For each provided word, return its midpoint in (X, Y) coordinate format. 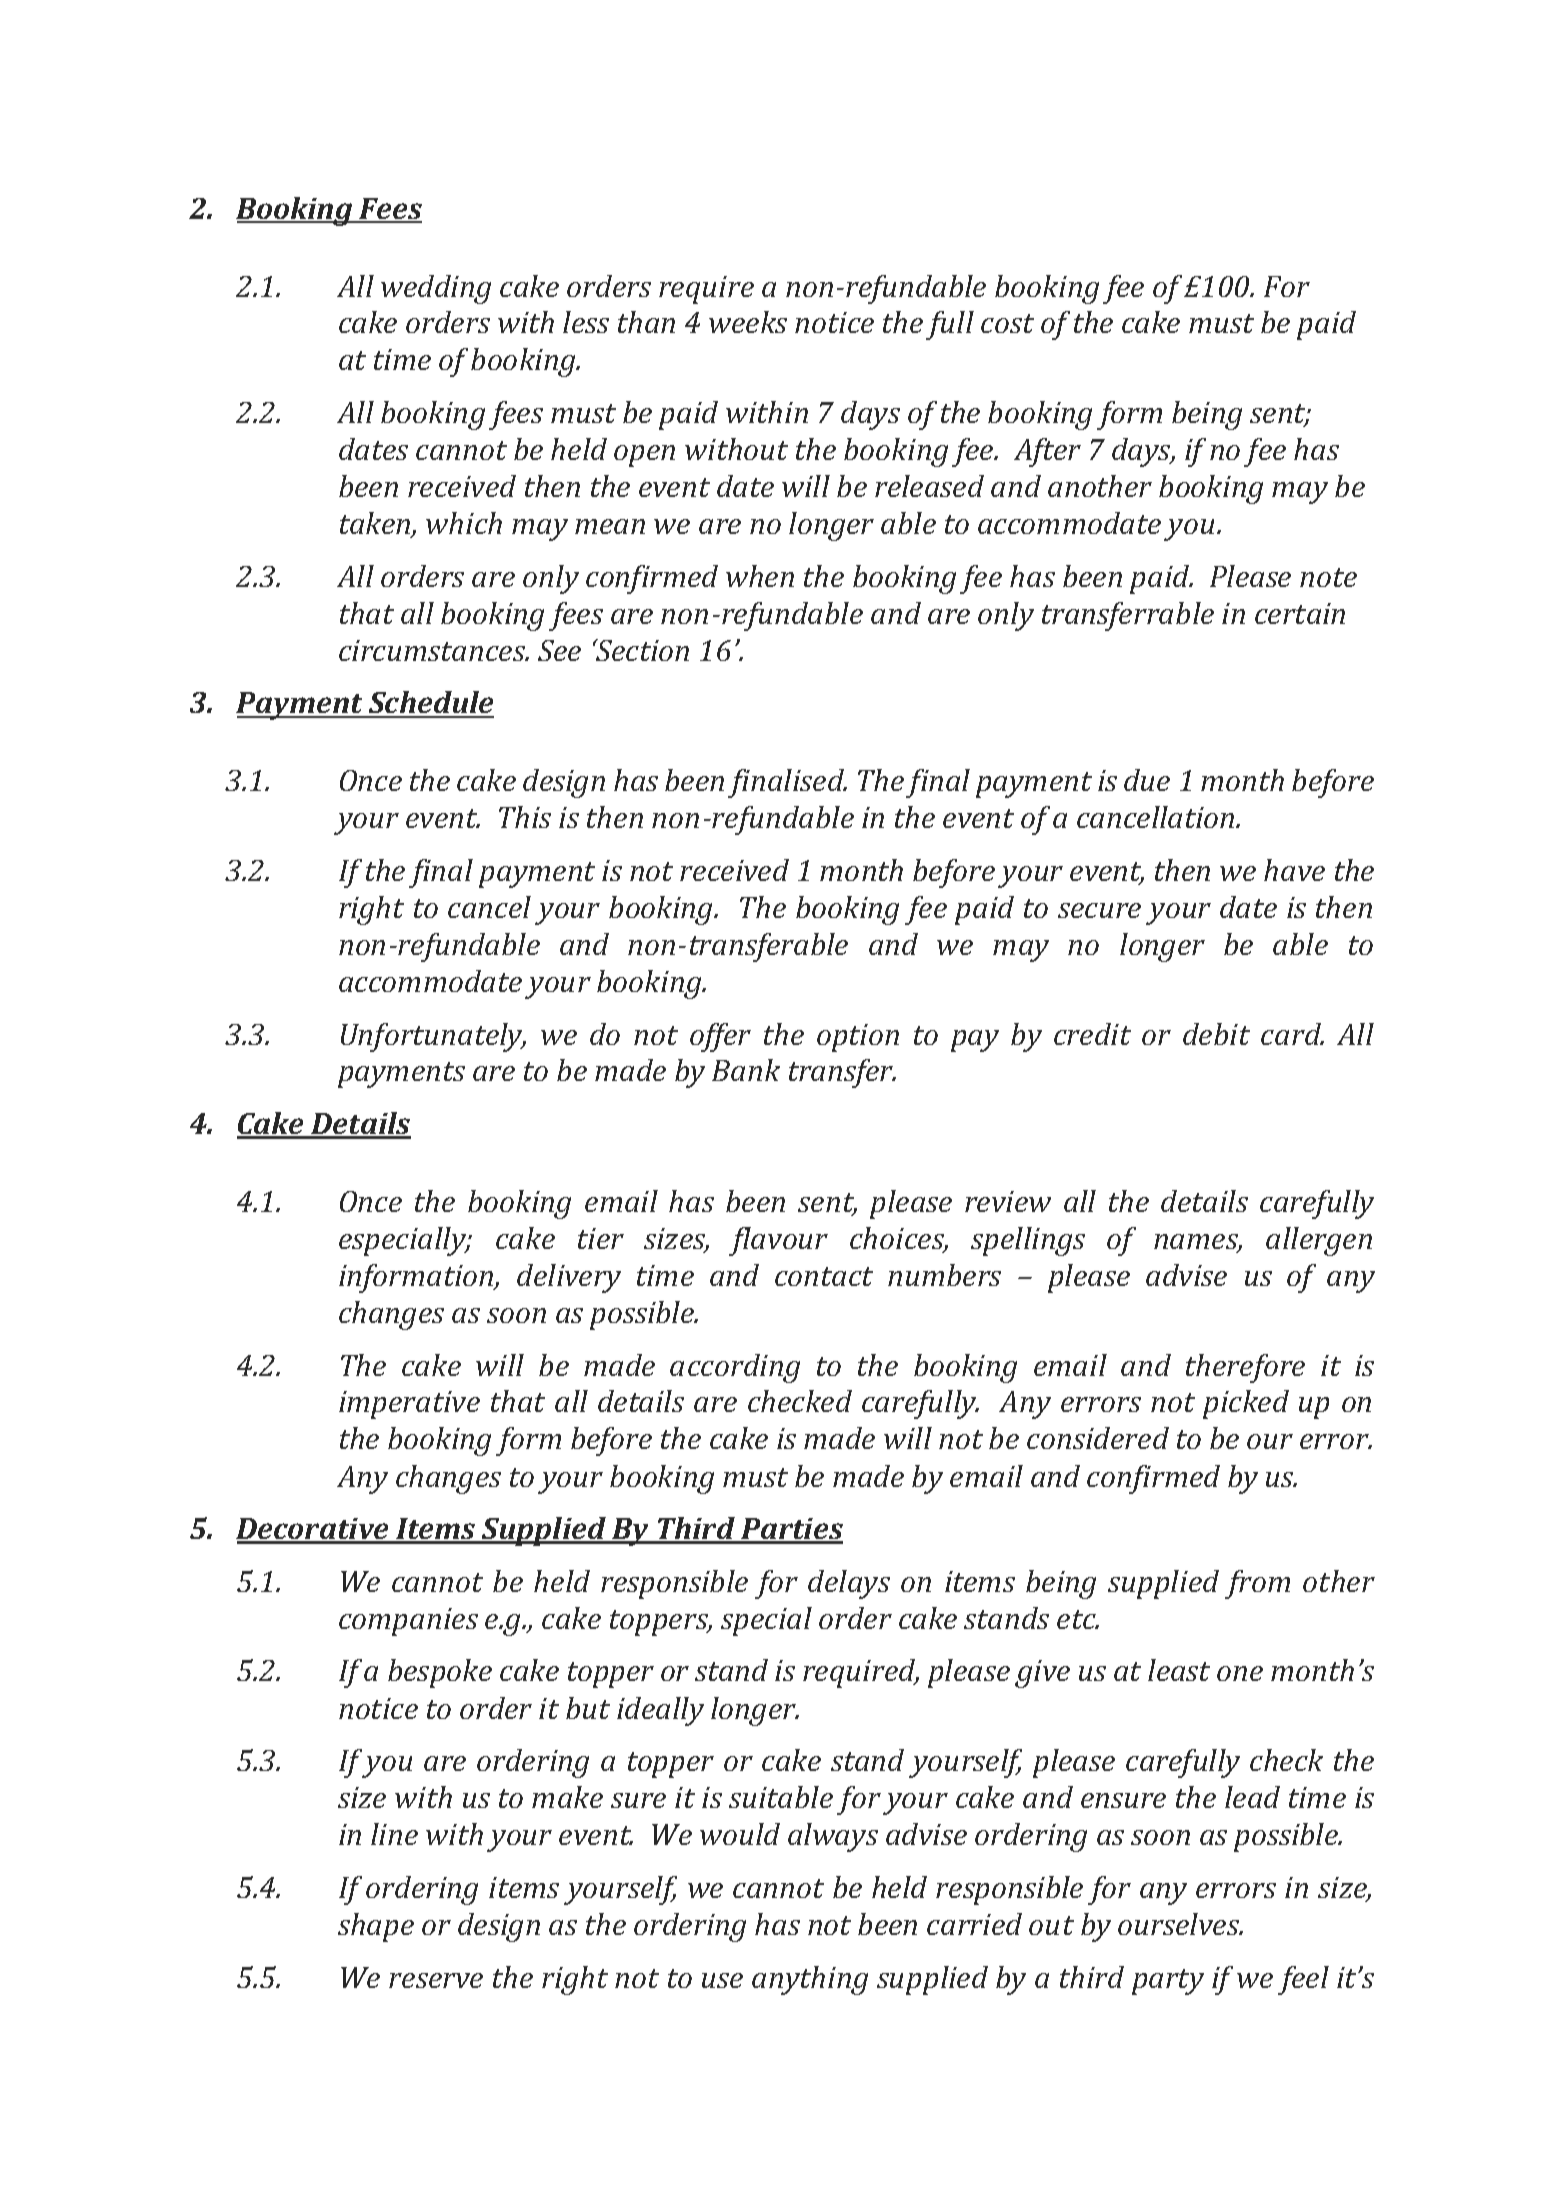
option (858, 1038)
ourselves (1180, 1924)
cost (1007, 323)
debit (1216, 1034)
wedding (436, 289)
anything (810, 1980)
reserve (436, 1980)
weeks (748, 322)
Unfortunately (433, 1037)
